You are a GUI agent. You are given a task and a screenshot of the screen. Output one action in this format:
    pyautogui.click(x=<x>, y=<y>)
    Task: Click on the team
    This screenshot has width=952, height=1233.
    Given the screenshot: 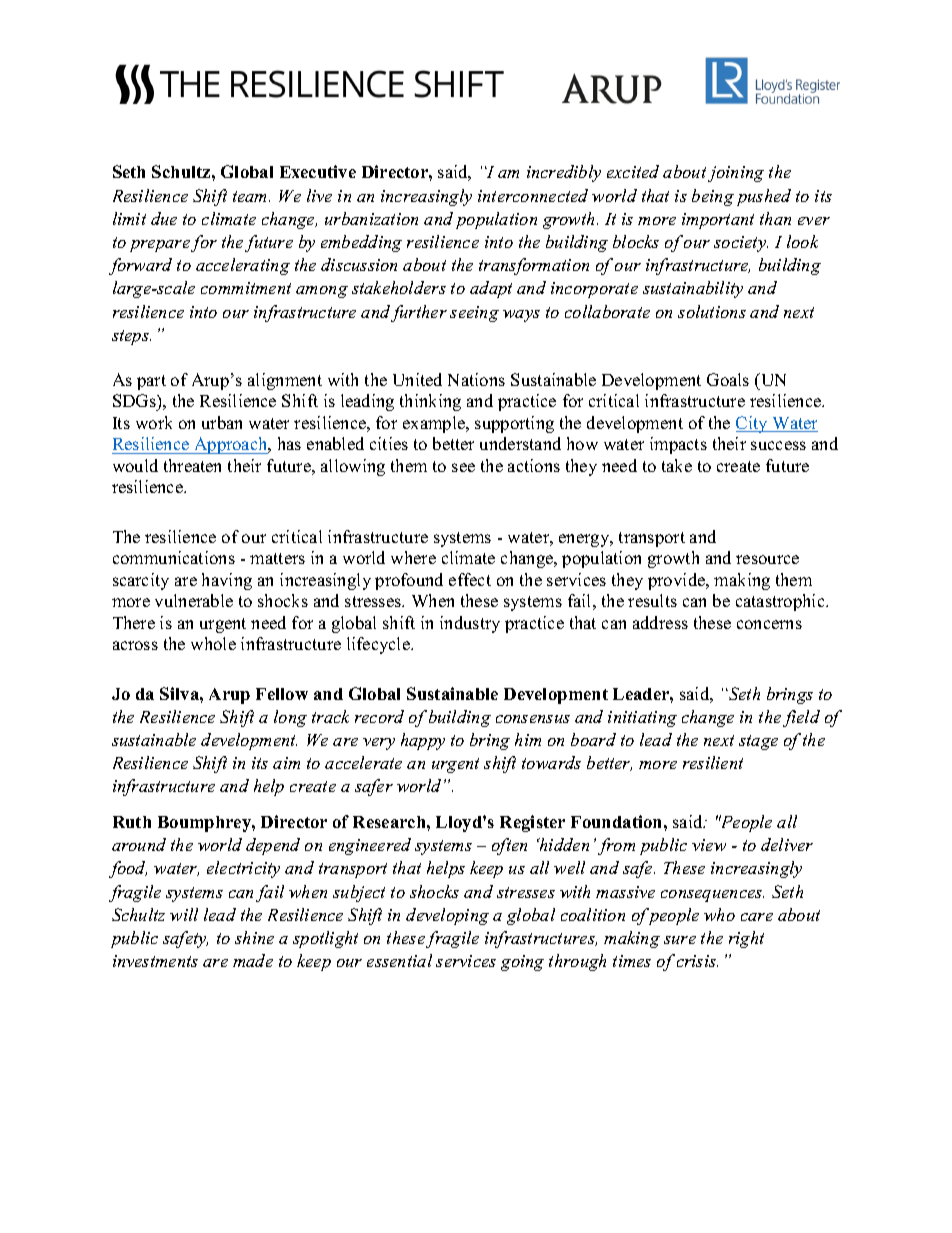 What is the action you would take?
    pyautogui.click(x=251, y=196)
